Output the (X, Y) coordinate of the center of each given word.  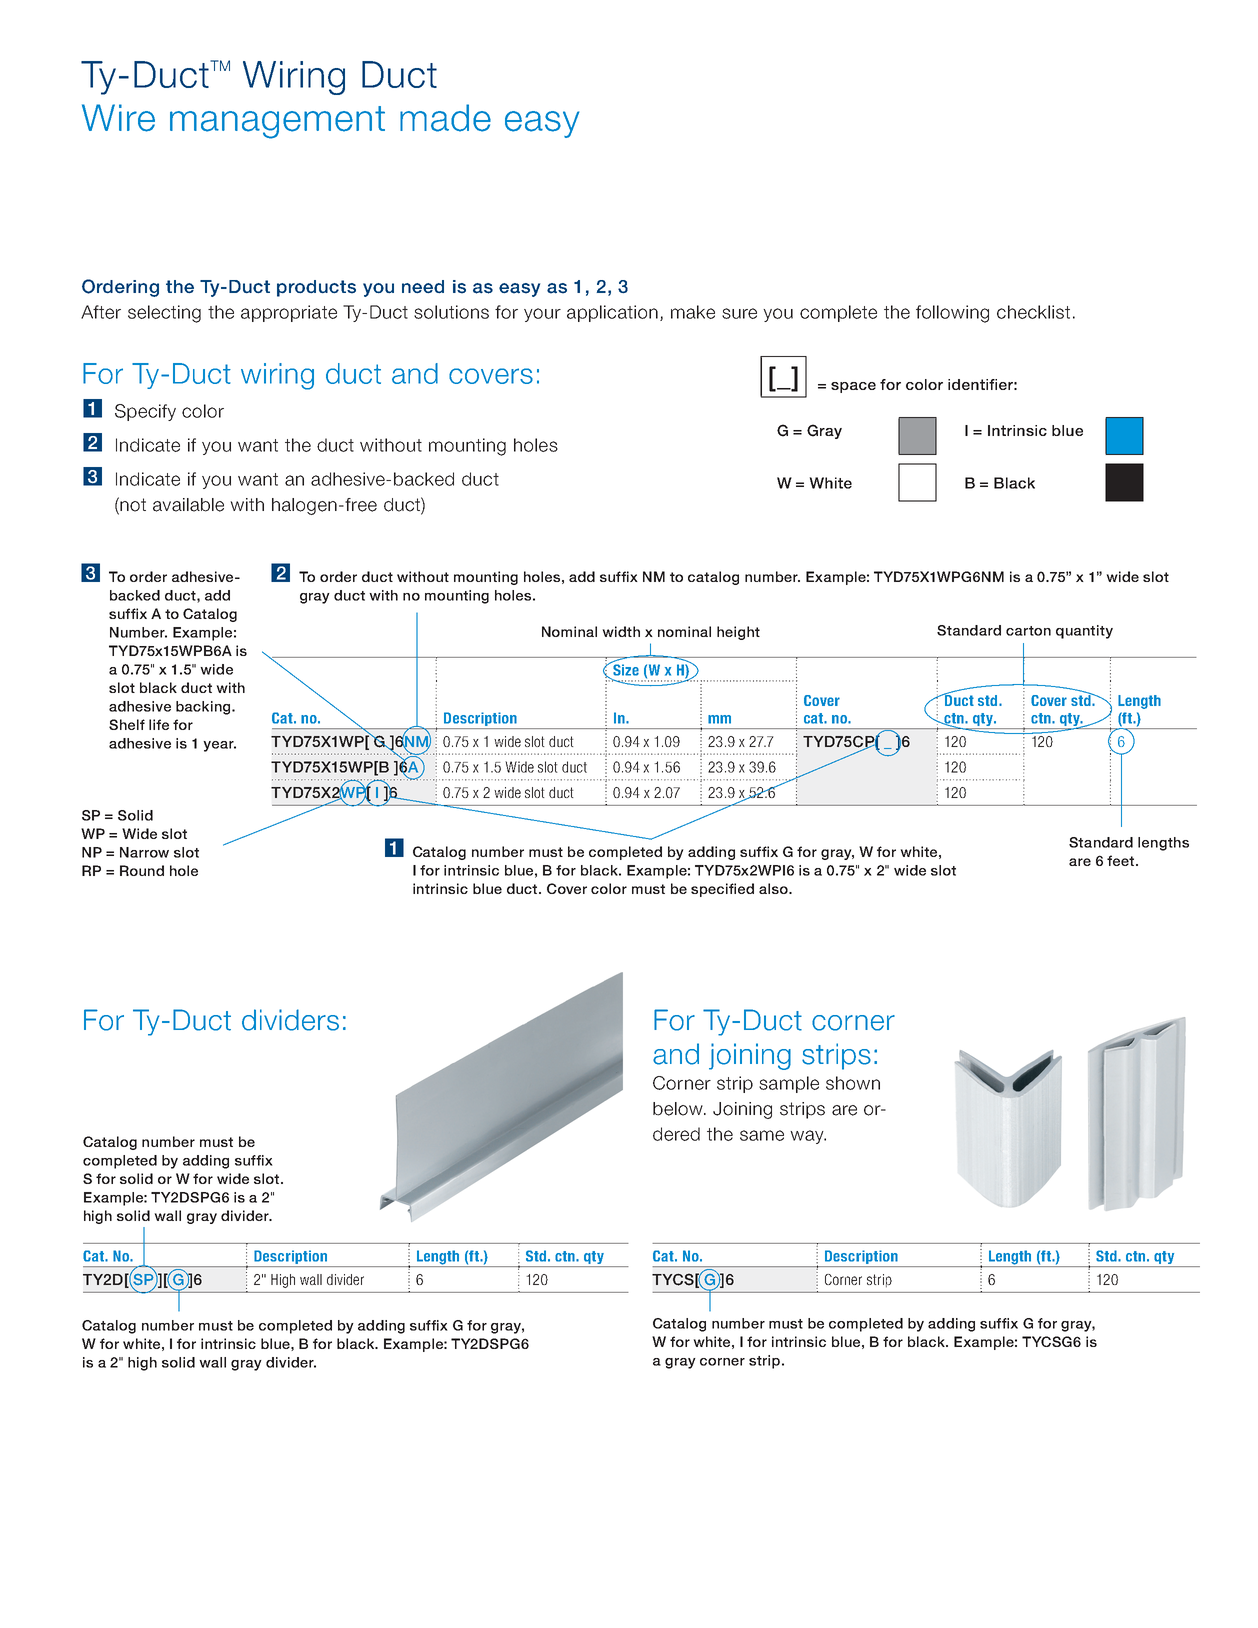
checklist (1033, 312)
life (159, 724)
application (612, 313)
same (762, 1135)
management (277, 122)
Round (142, 870)
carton (1028, 631)
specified (722, 890)
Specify (145, 412)
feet (1120, 860)
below (679, 1109)
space (853, 387)
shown (853, 1083)
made (445, 118)
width (621, 631)
